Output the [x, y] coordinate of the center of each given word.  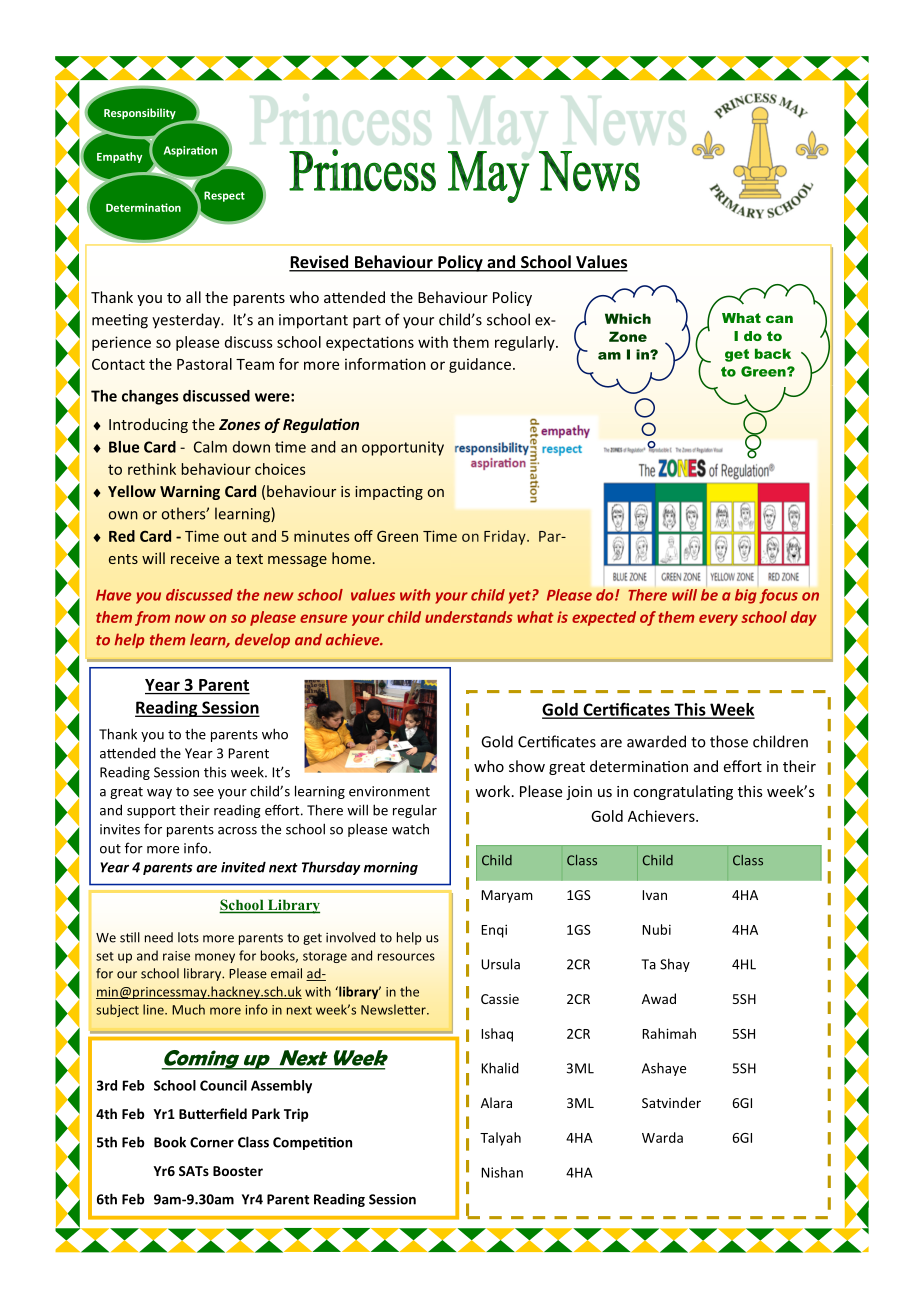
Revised [320, 263]
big [746, 596]
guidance [480, 365]
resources [406, 957]
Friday [506, 537]
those [729, 741]
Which [628, 318]
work [494, 791]
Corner [212, 1142]
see [203, 793]
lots [188, 937]
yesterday [187, 321]
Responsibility [140, 113]
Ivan [654, 895]
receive [195, 558]
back [773, 353]
